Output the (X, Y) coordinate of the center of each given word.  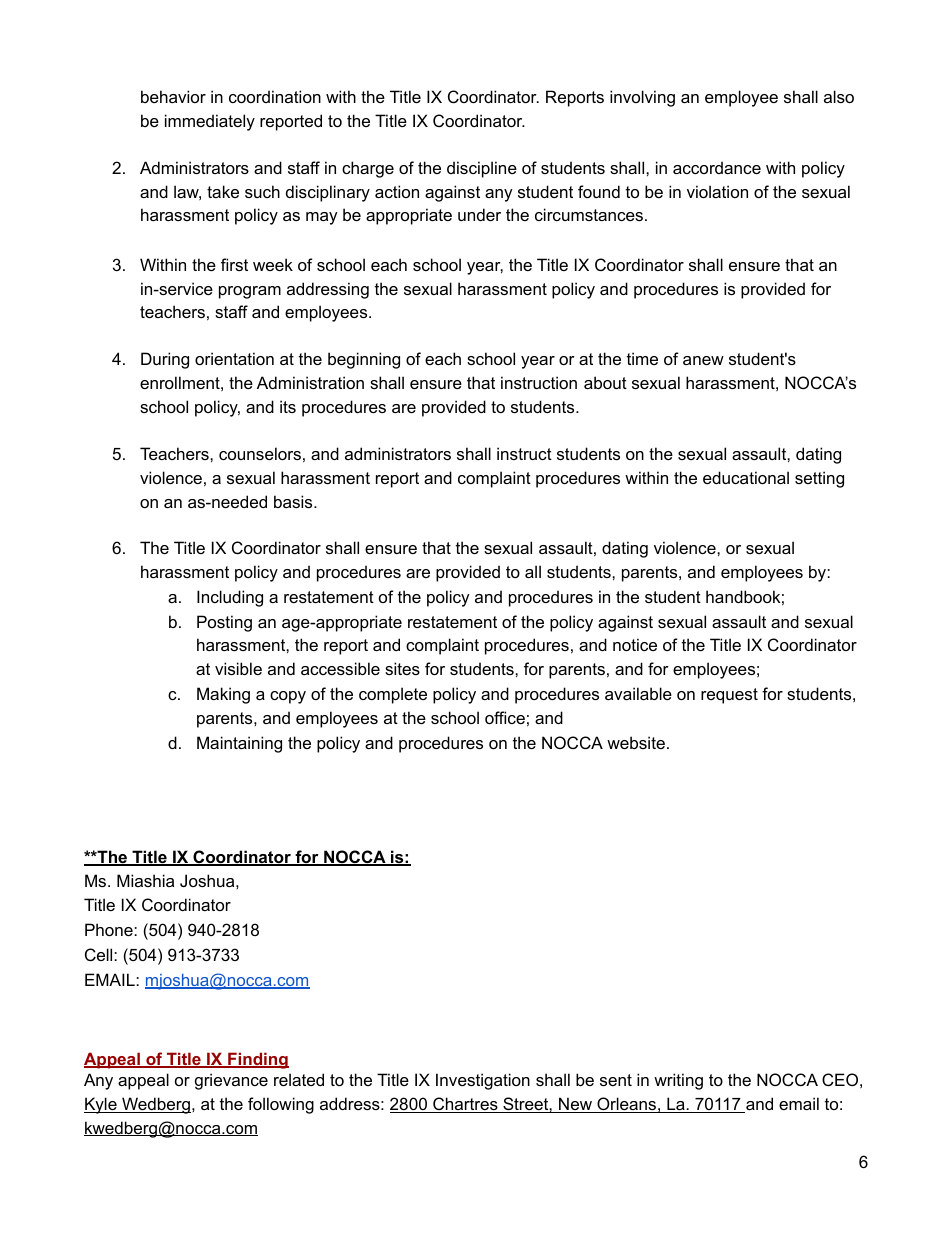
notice (635, 644)
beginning (364, 360)
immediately (210, 122)
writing (678, 1081)
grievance (231, 1081)
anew (703, 360)
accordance (717, 167)
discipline (482, 169)
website (636, 742)
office (505, 717)
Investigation (483, 1081)
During (165, 360)
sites (402, 668)
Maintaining (239, 744)
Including (230, 598)
